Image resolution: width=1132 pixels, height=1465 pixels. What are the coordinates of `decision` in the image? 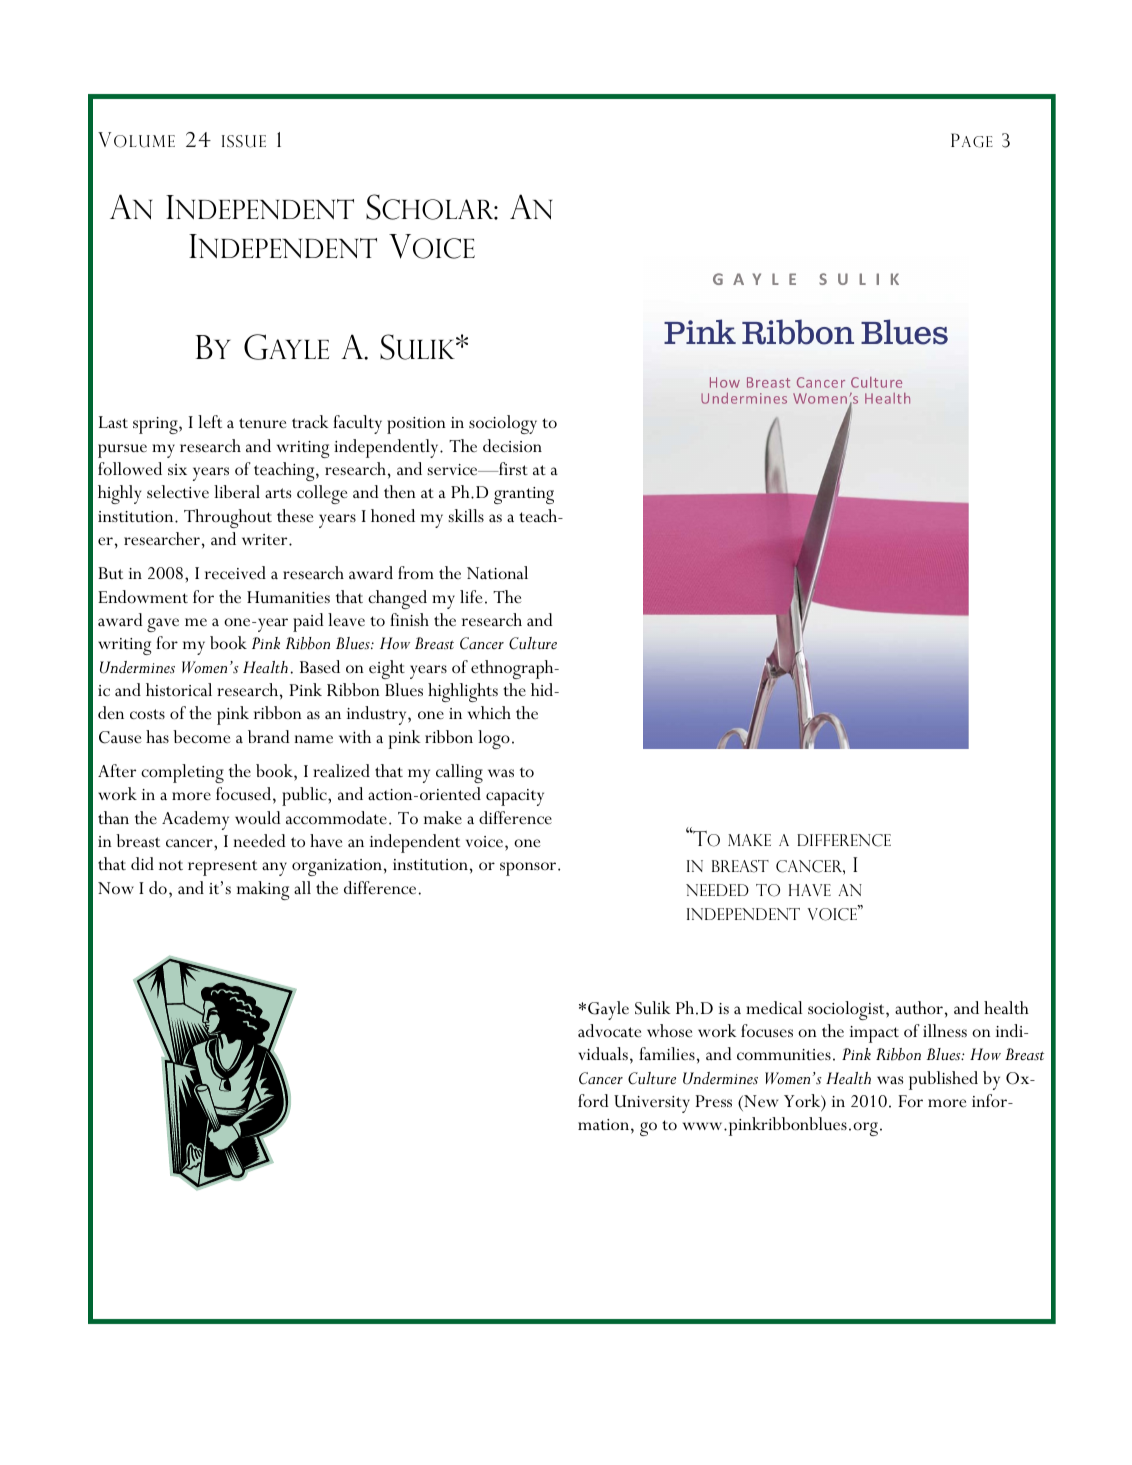 It's located at (512, 446).
